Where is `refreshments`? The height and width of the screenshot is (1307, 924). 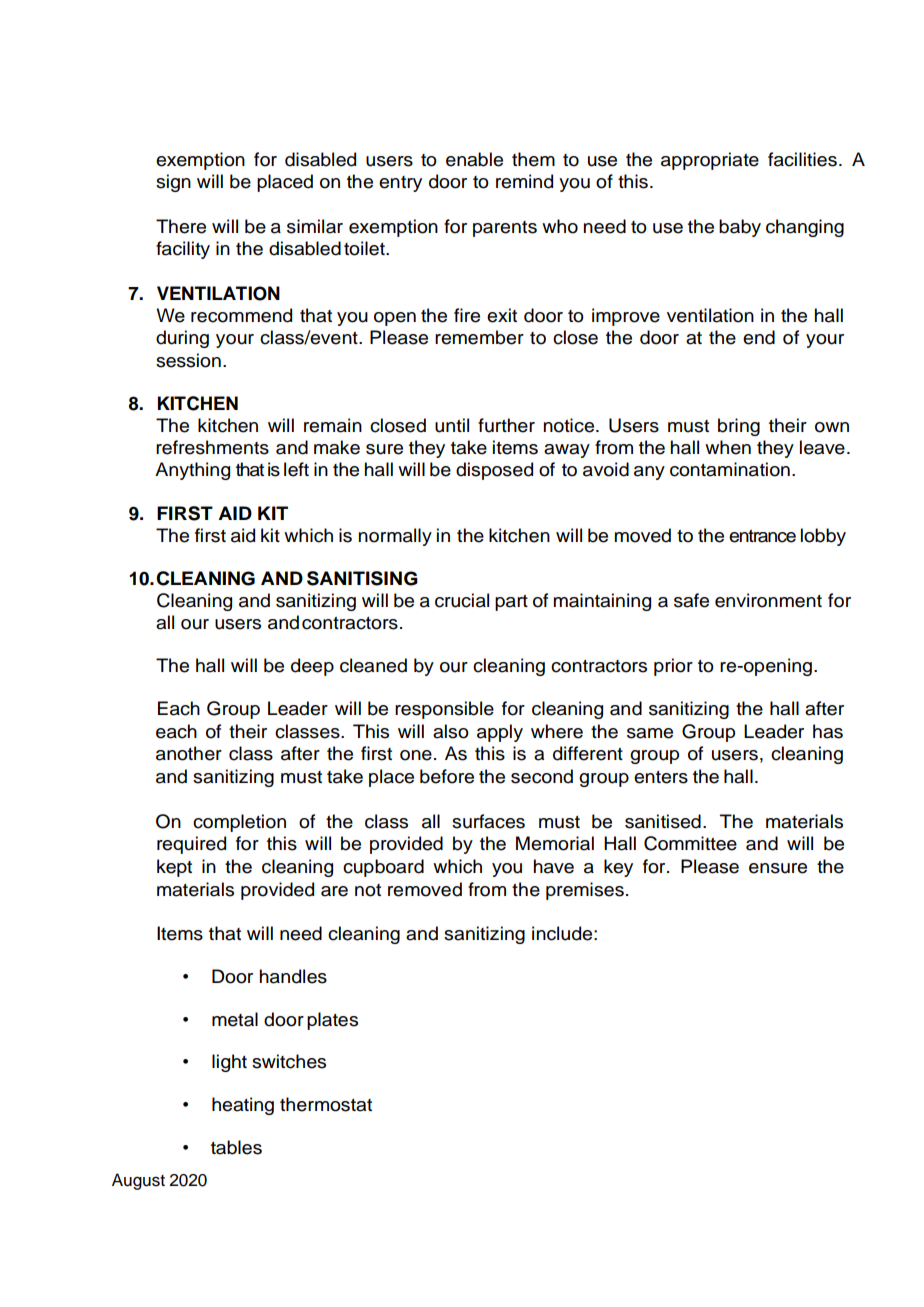 refreshments is located at coordinates (212, 447).
